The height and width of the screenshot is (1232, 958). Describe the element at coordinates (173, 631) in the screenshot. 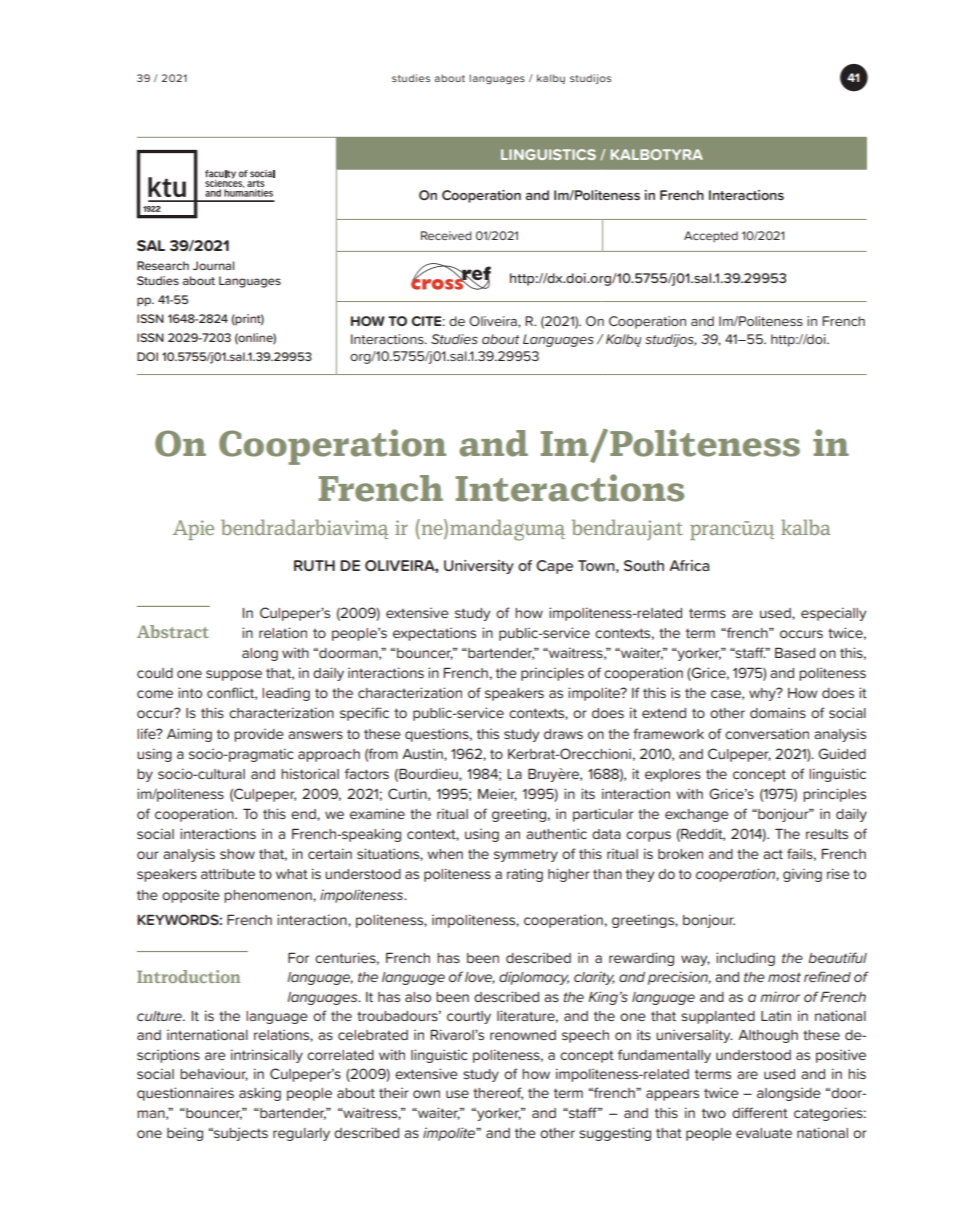

I see `Abstract` at that location.
